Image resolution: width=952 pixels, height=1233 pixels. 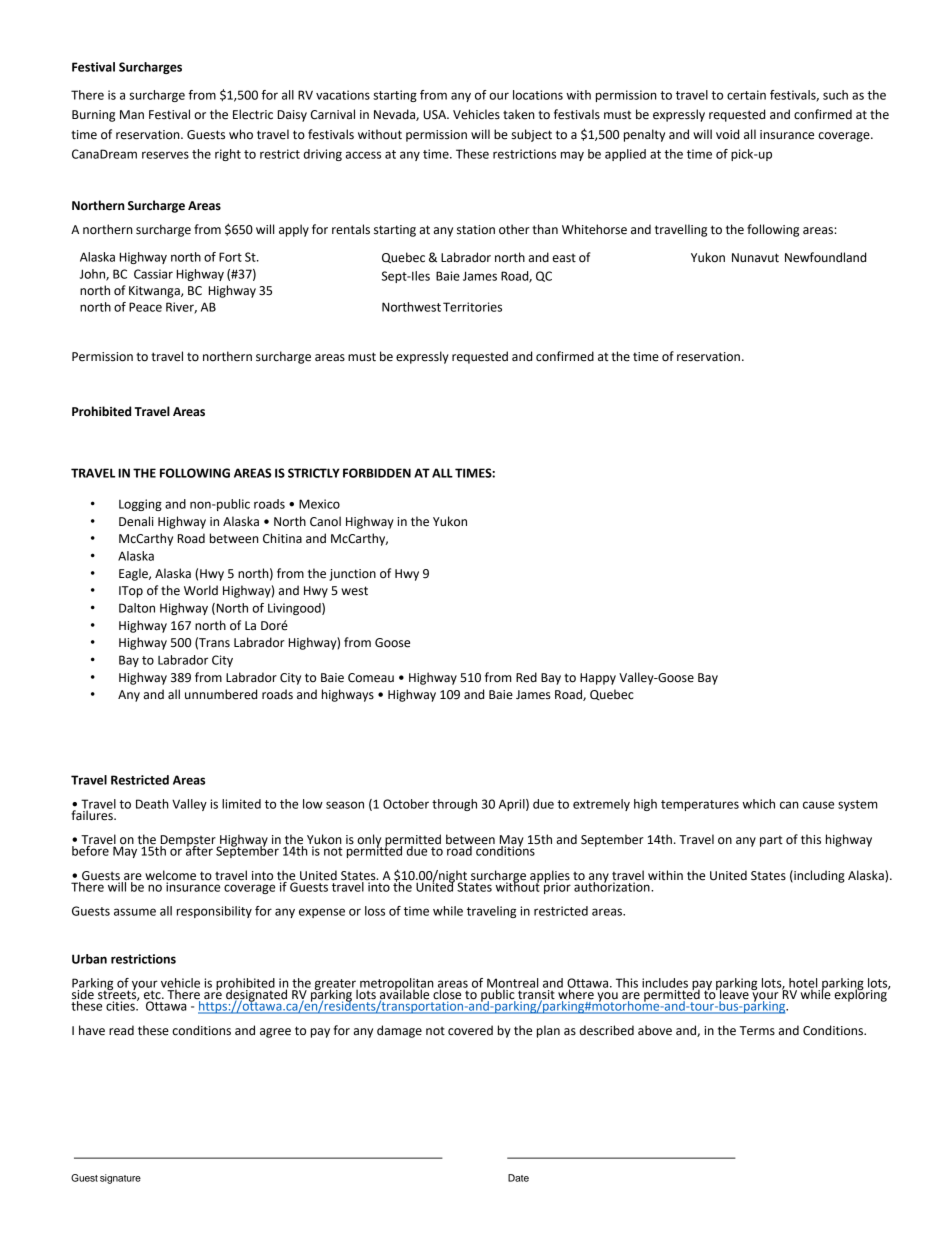 I want to click on Date, so click(x=518, y=1178).
